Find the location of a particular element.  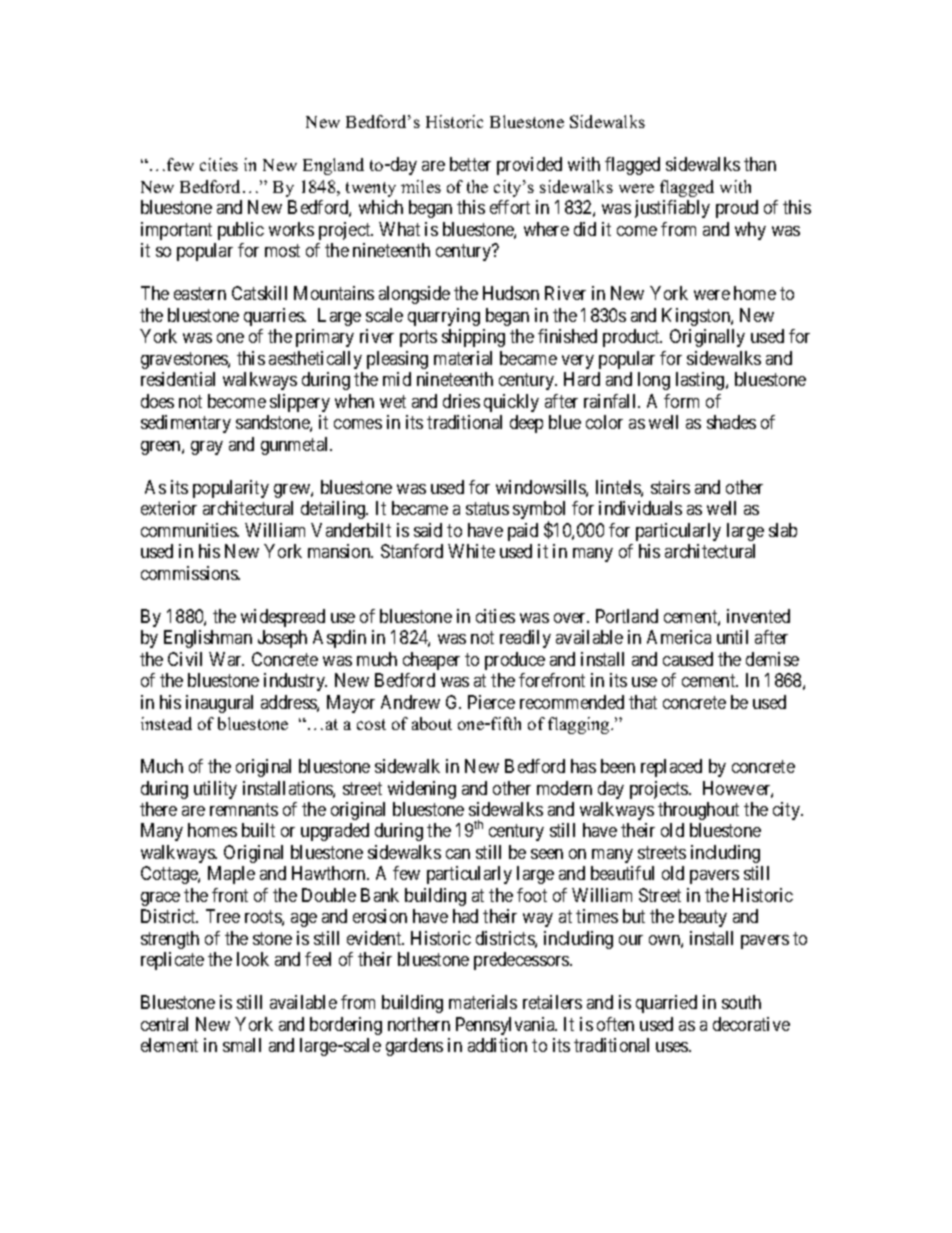

proud is located at coordinates (737, 209).
